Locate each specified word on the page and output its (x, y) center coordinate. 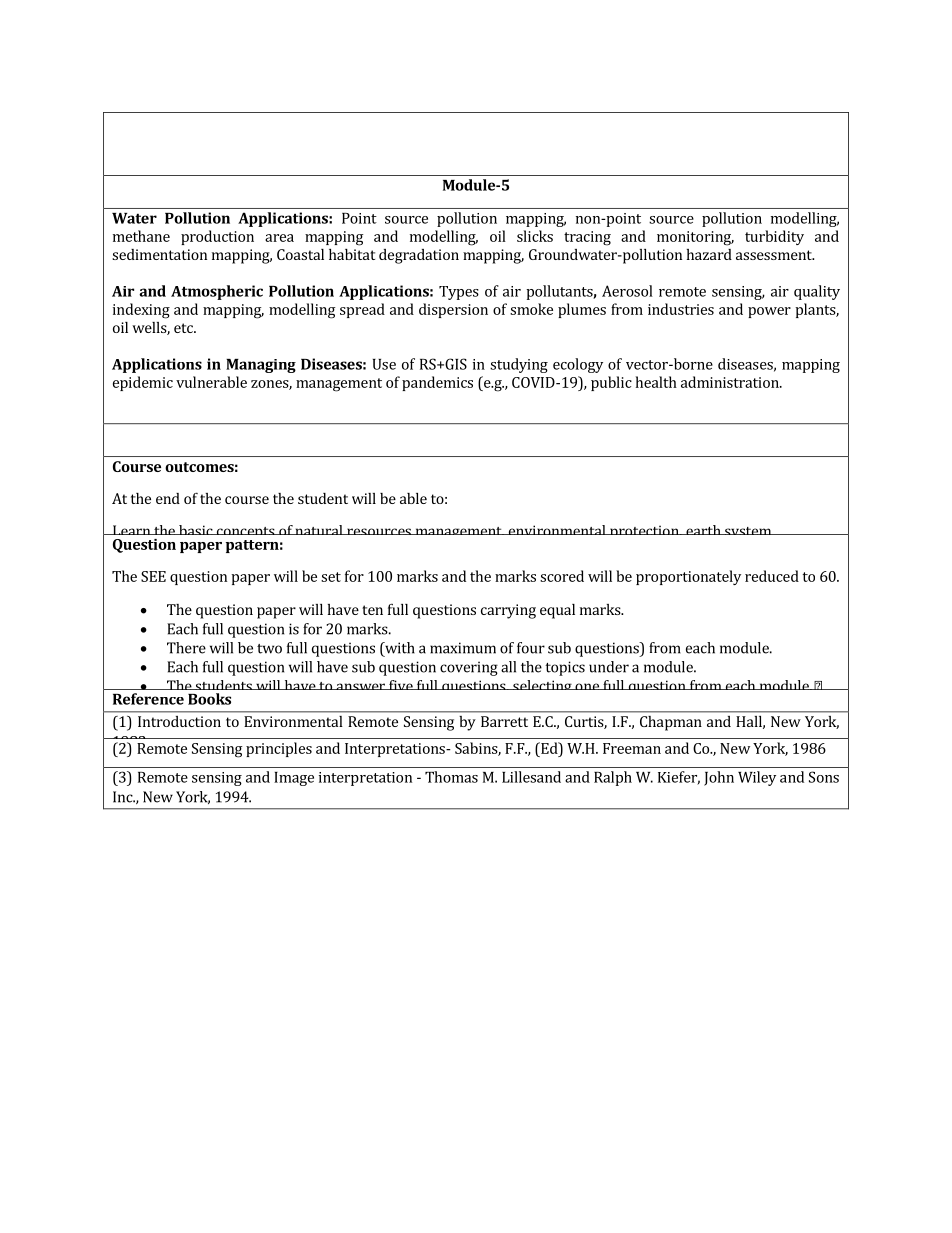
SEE (153, 576)
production (217, 237)
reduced (772, 576)
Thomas (451, 777)
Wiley (757, 778)
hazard (709, 254)
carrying (508, 611)
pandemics (437, 383)
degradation (419, 256)
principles (279, 749)
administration (731, 382)
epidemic (143, 383)
